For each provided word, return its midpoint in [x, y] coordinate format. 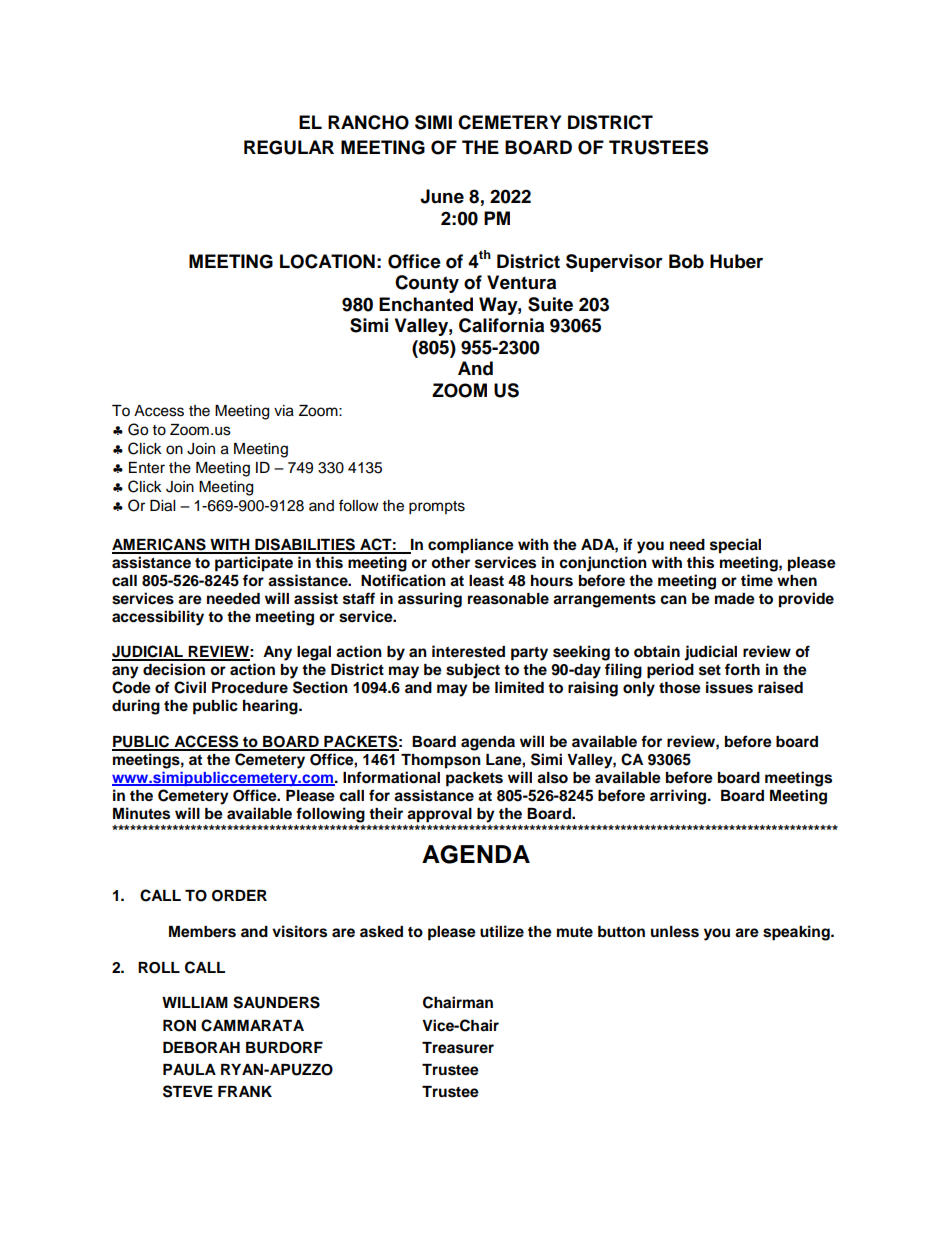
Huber [736, 261]
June [442, 196]
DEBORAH [201, 1048]
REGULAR [289, 147]
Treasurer [458, 1048]
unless [675, 932]
